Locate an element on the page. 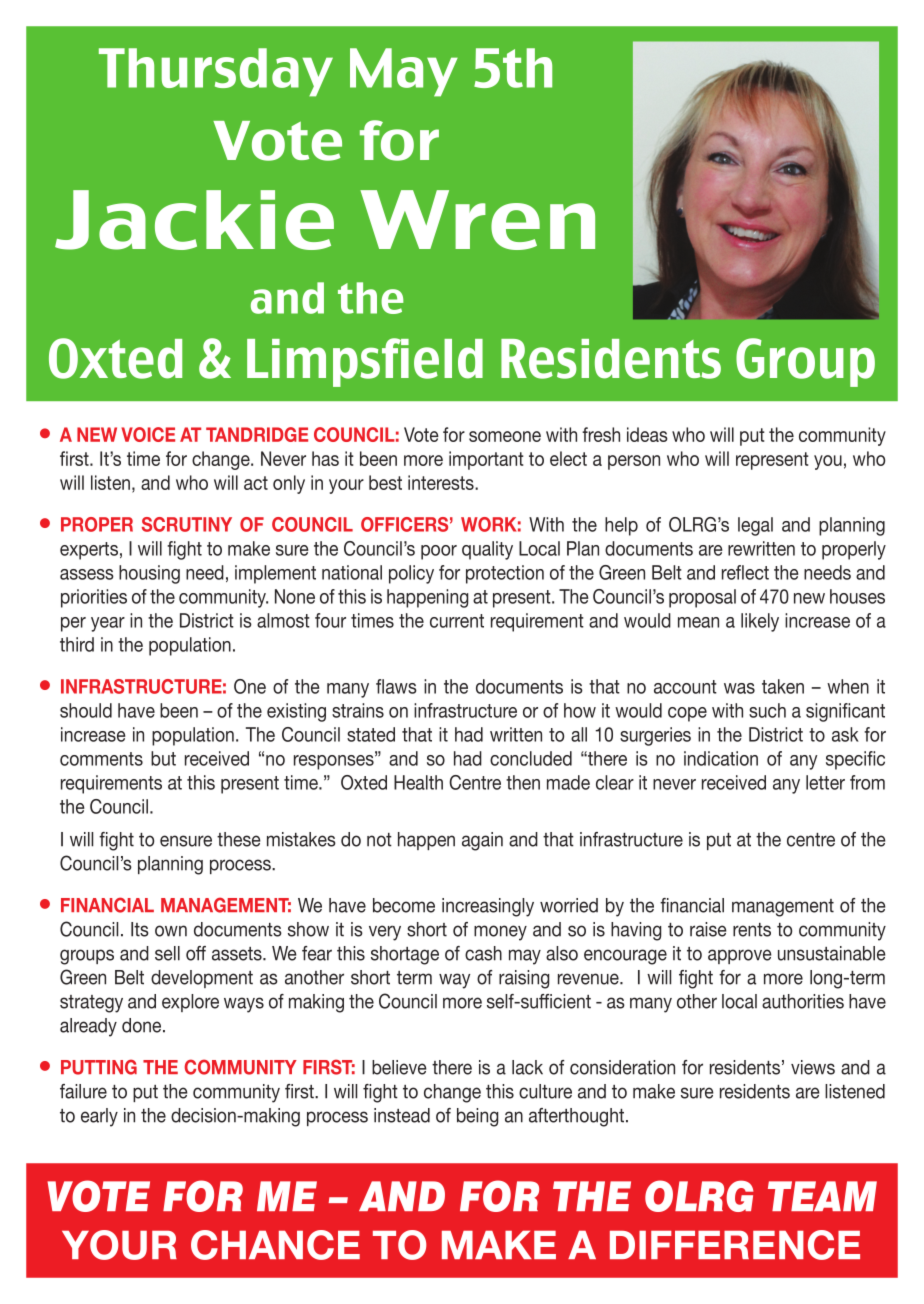 The height and width of the page is (1304, 924). person is located at coordinates (634, 462).
